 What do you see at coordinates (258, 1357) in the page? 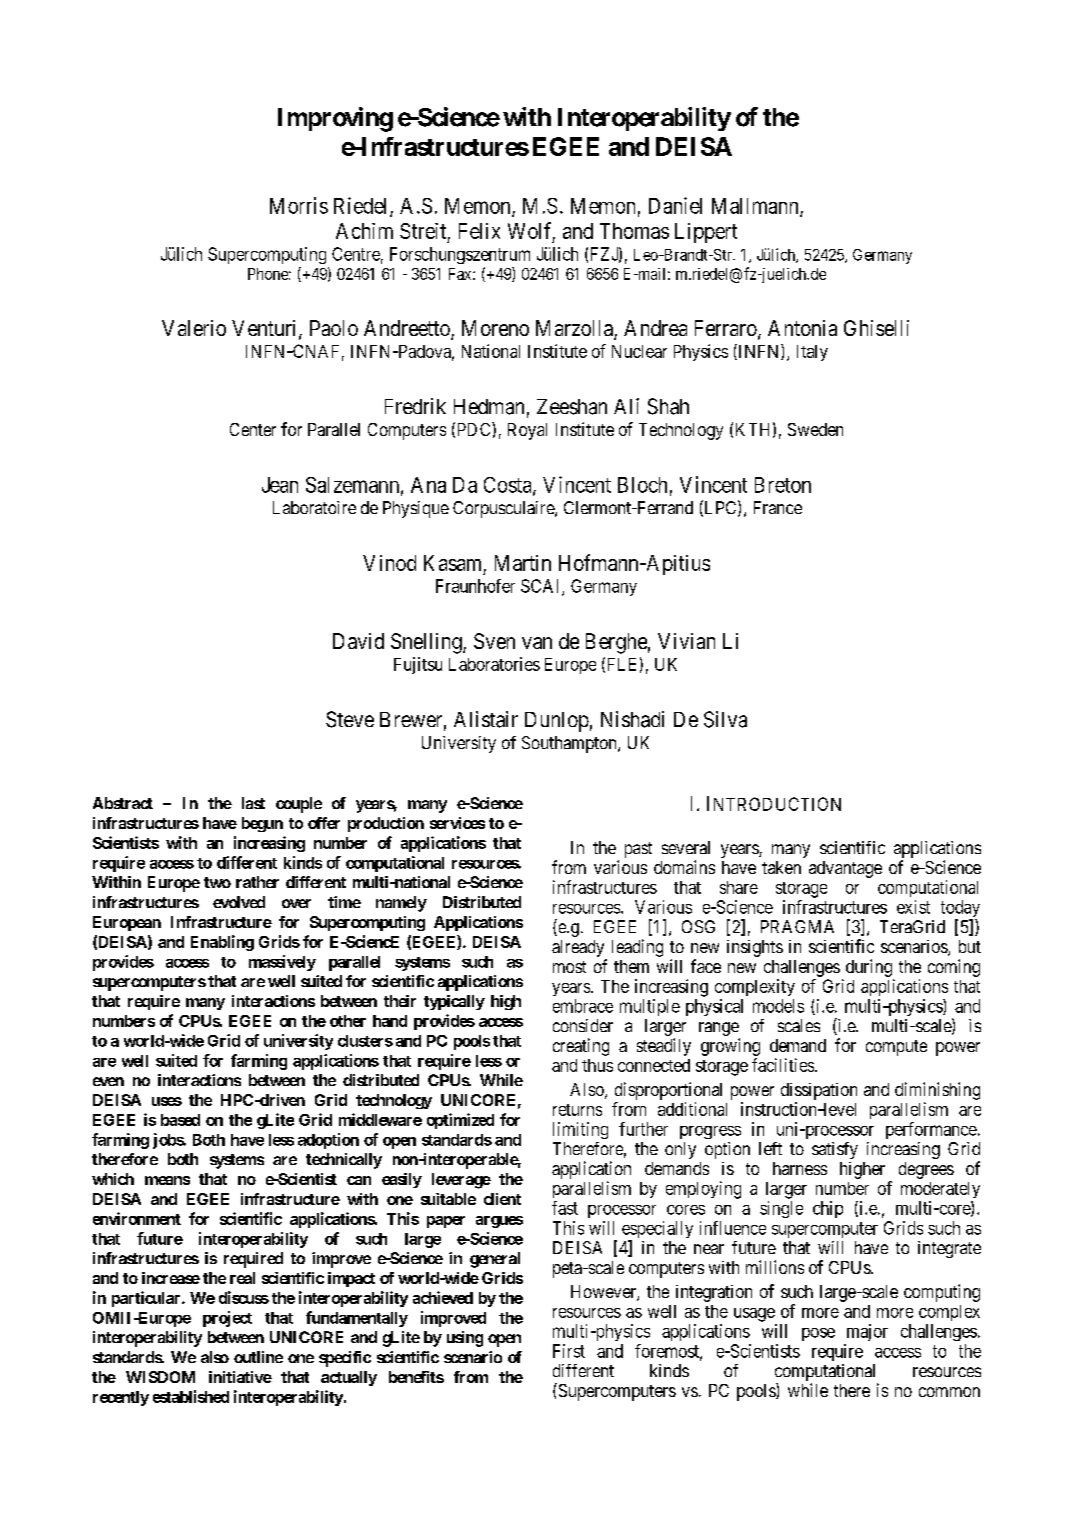
I see `outline` at bounding box center [258, 1357].
